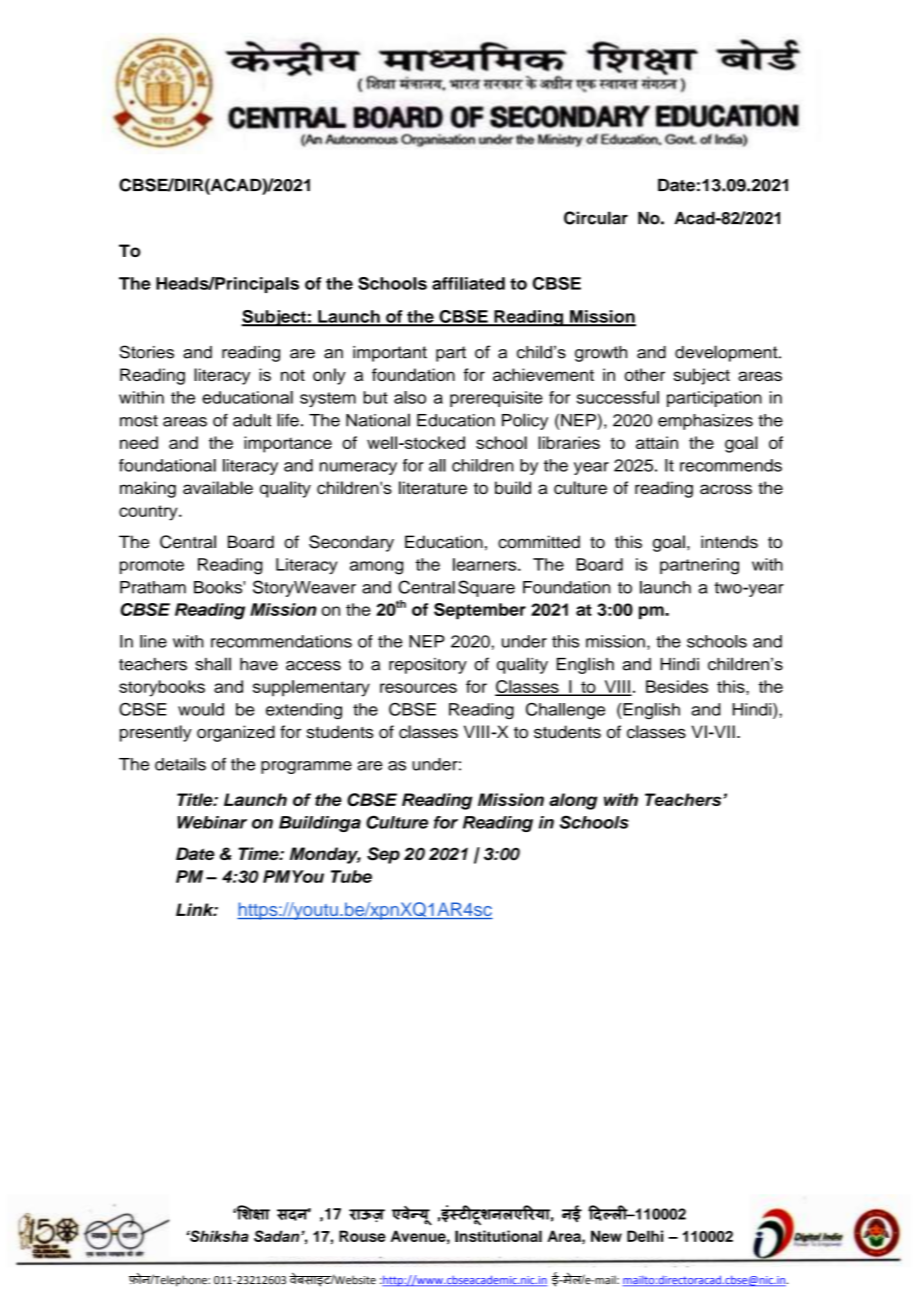 The height and width of the screenshot is (1308, 924). Describe the element at coordinates (677, 686) in the screenshot. I see `Besides` at that location.
